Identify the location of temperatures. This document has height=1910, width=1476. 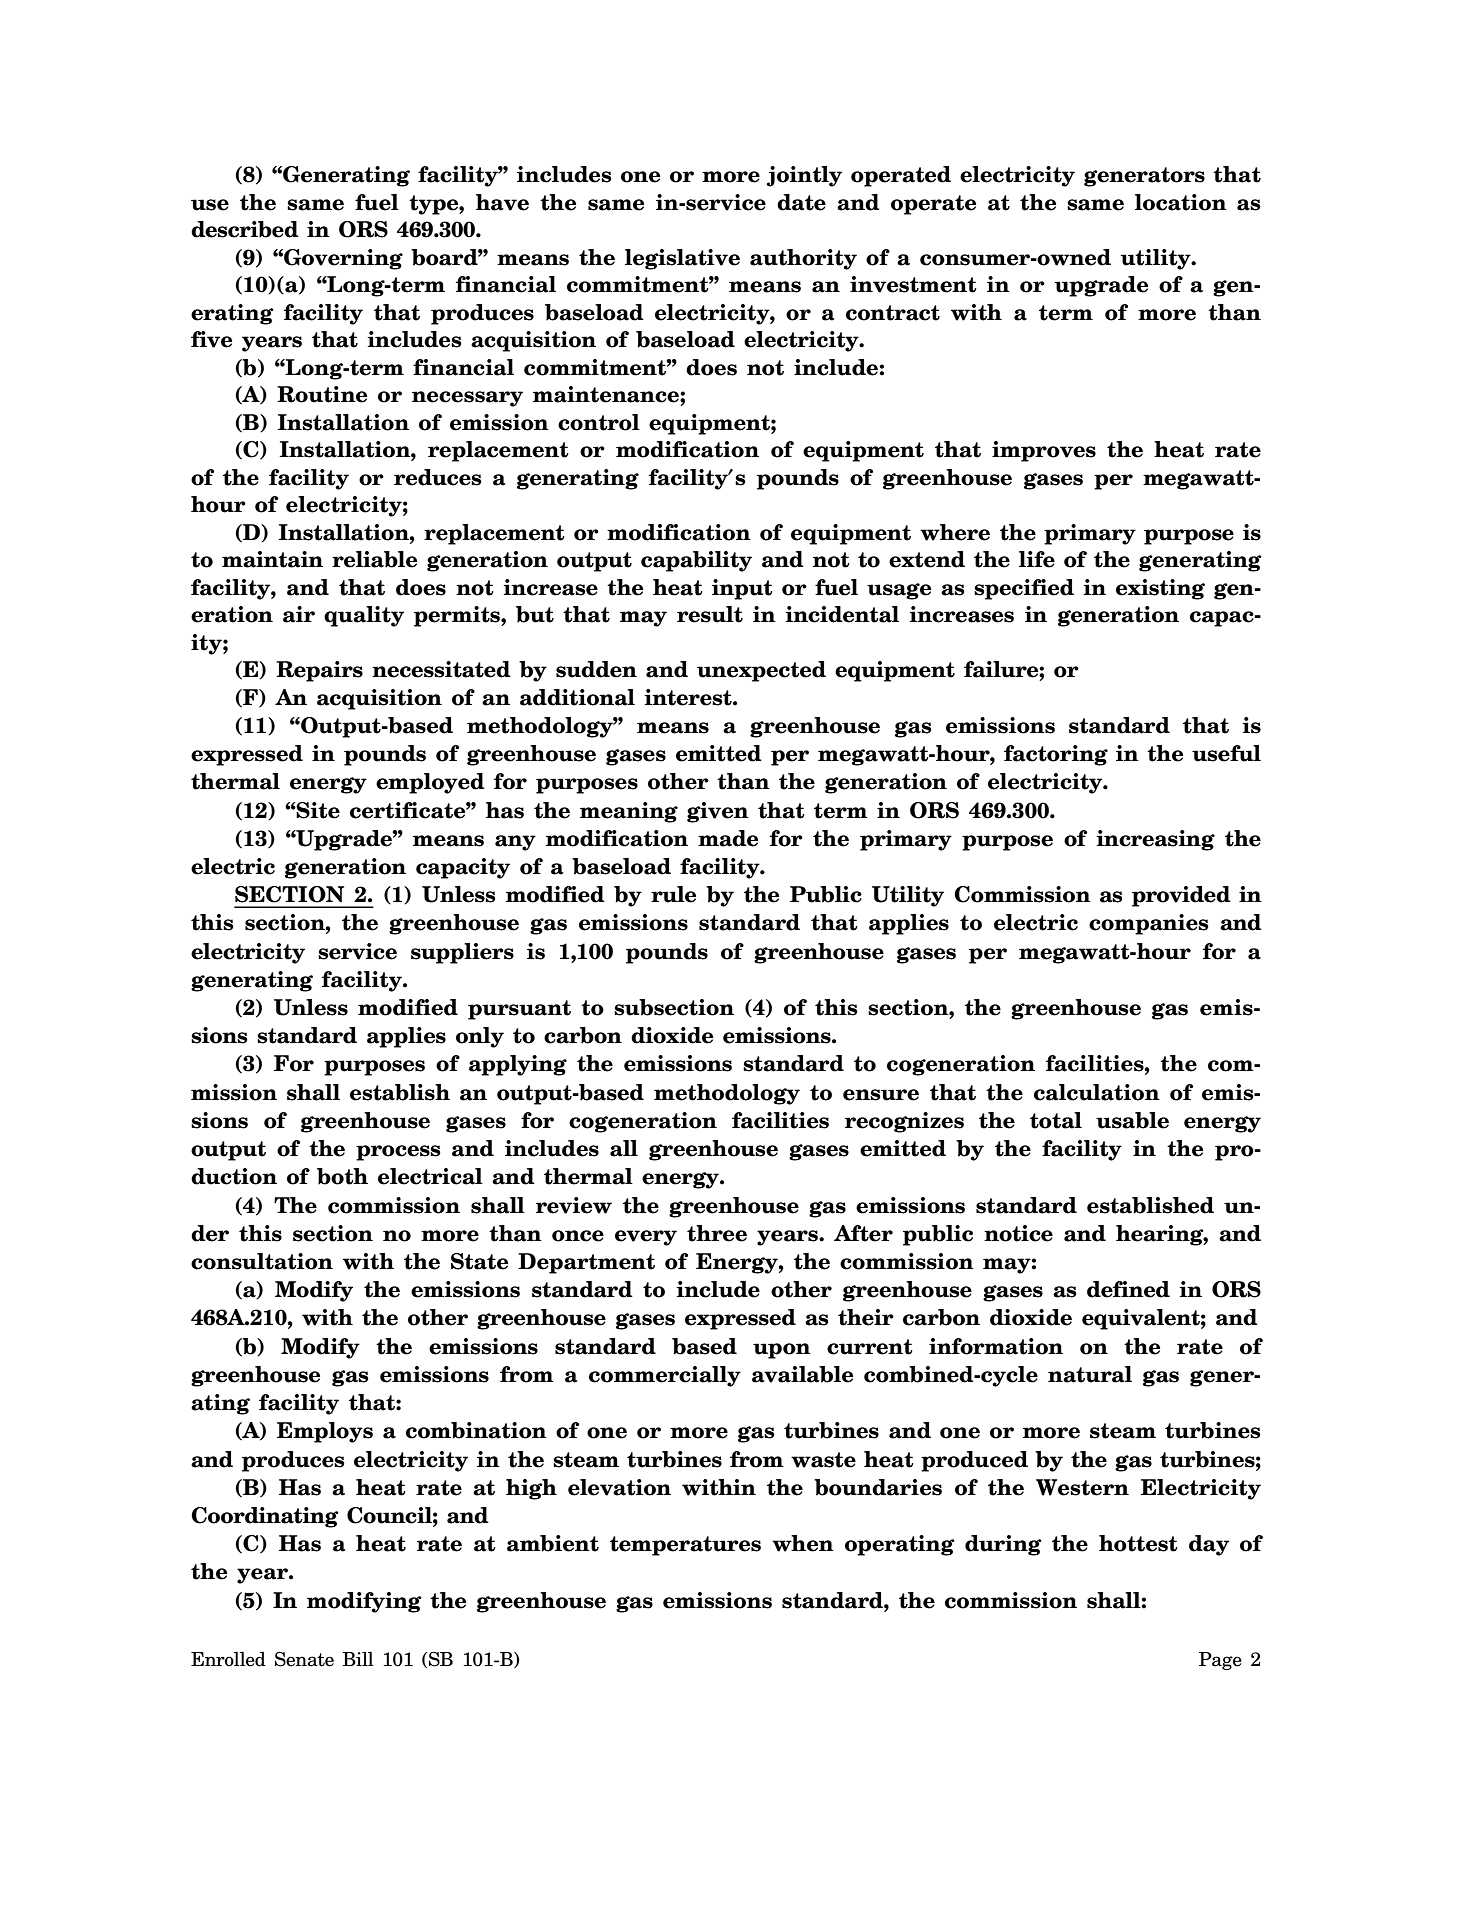
(685, 1546).
